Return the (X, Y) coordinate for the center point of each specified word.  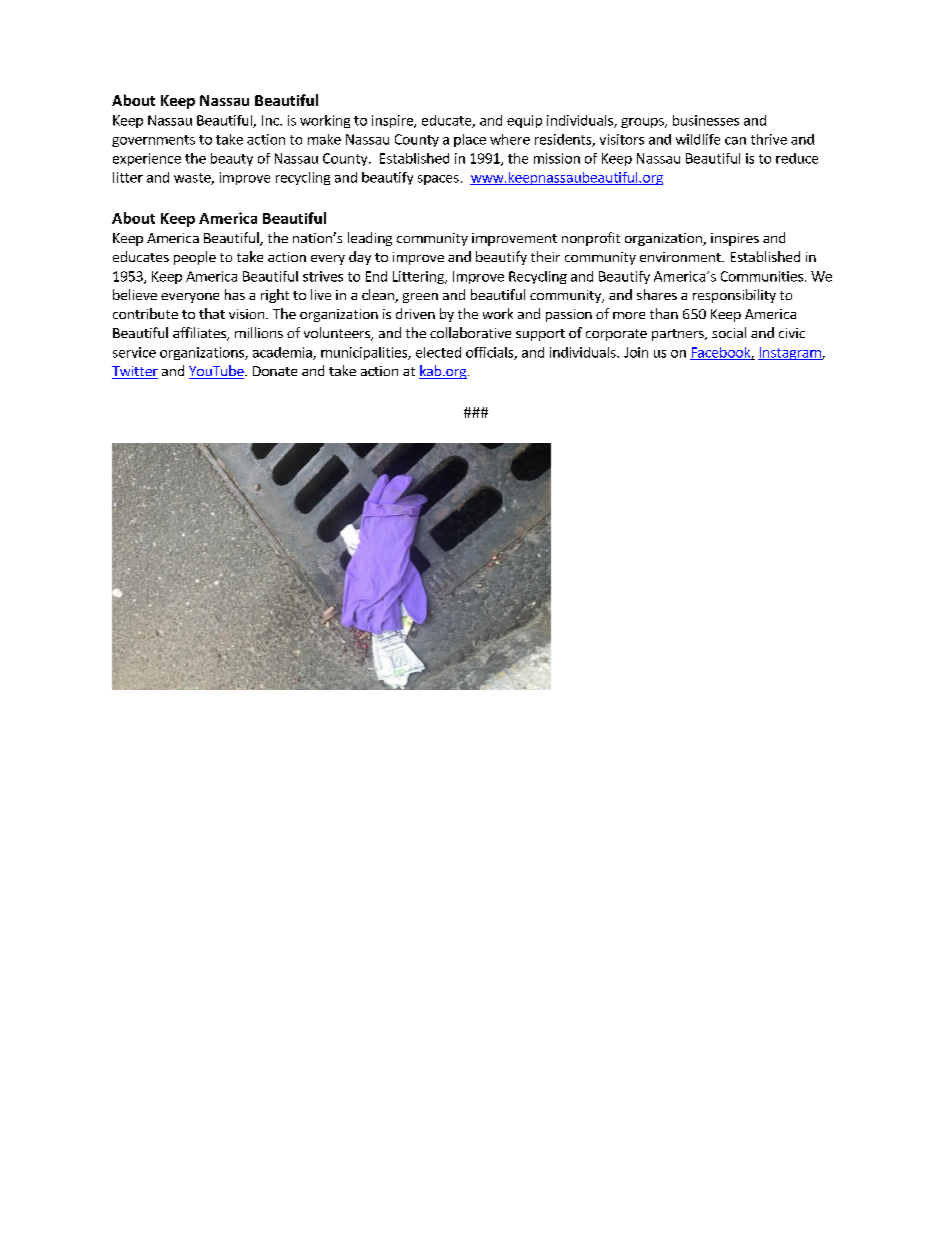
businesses (706, 120)
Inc (271, 120)
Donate (275, 371)
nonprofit (591, 239)
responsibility (734, 296)
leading (370, 239)
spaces (438, 180)
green (420, 298)
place (470, 140)
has (235, 294)
